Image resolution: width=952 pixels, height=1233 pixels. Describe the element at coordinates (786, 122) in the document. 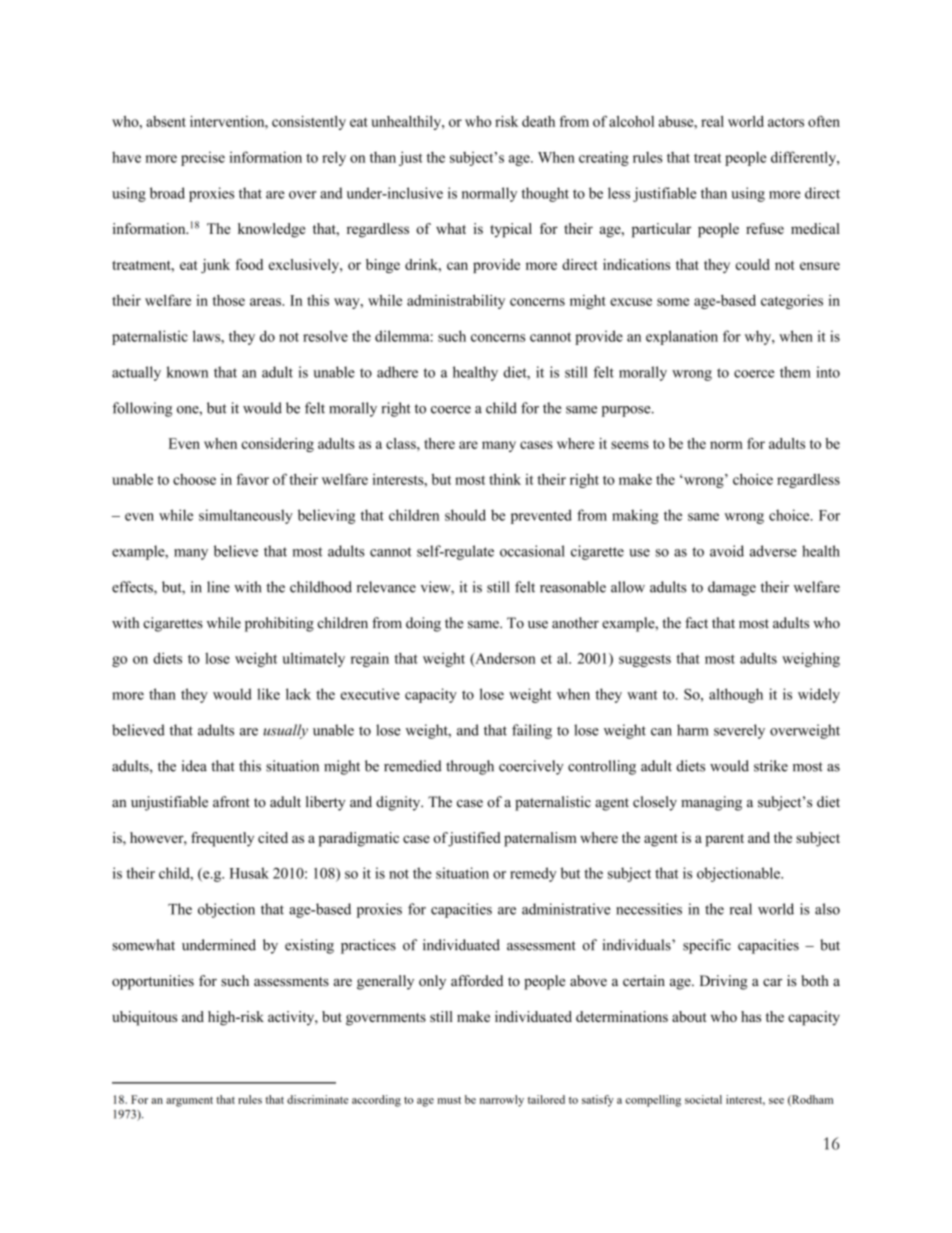

I see `actors` at that location.
